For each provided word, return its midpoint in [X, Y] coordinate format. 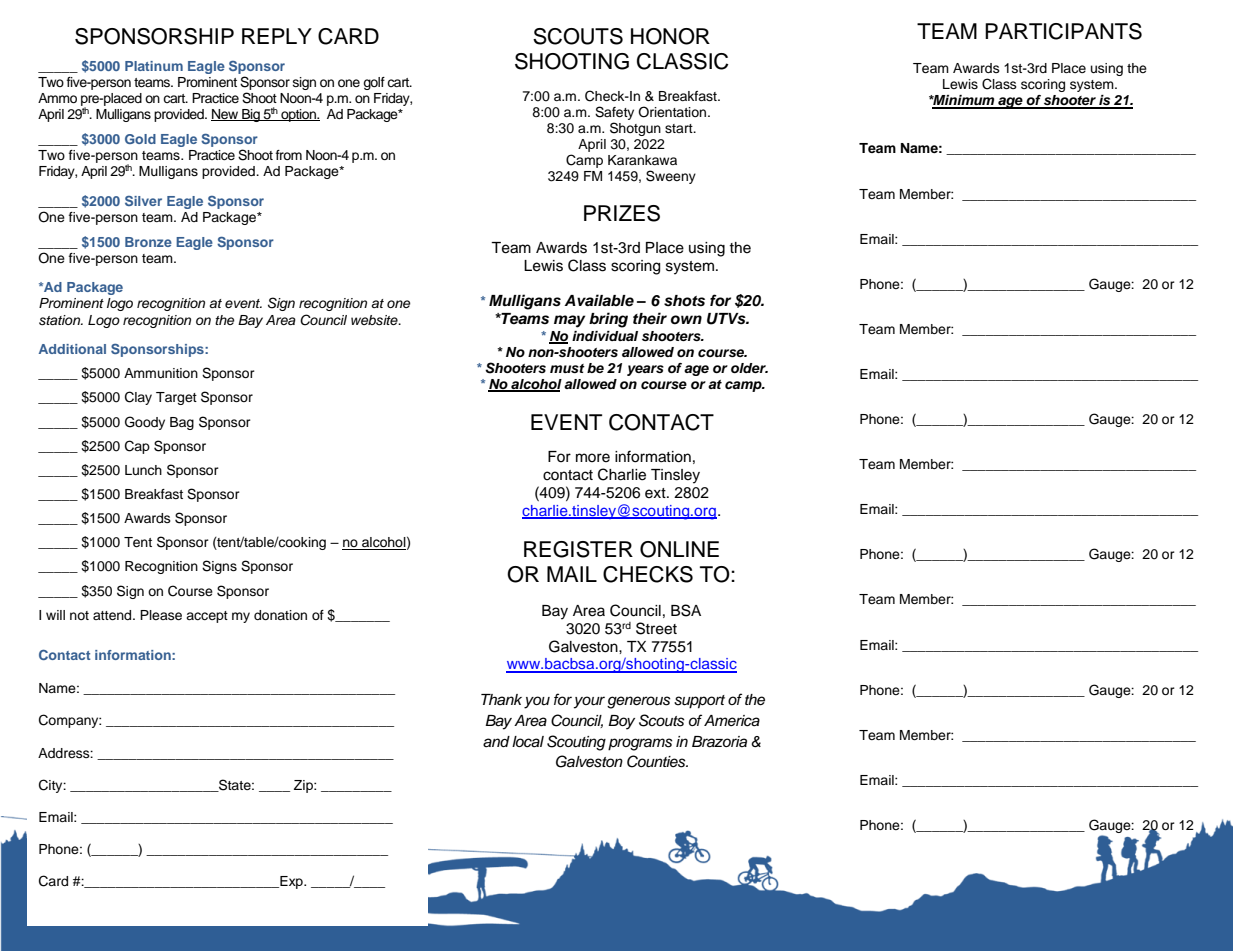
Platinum [154, 66]
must [567, 368]
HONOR [670, 36]
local [528, 742]
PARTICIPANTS [1063, 31]
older [749, 368]
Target [176, 398]
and [496, 742]
